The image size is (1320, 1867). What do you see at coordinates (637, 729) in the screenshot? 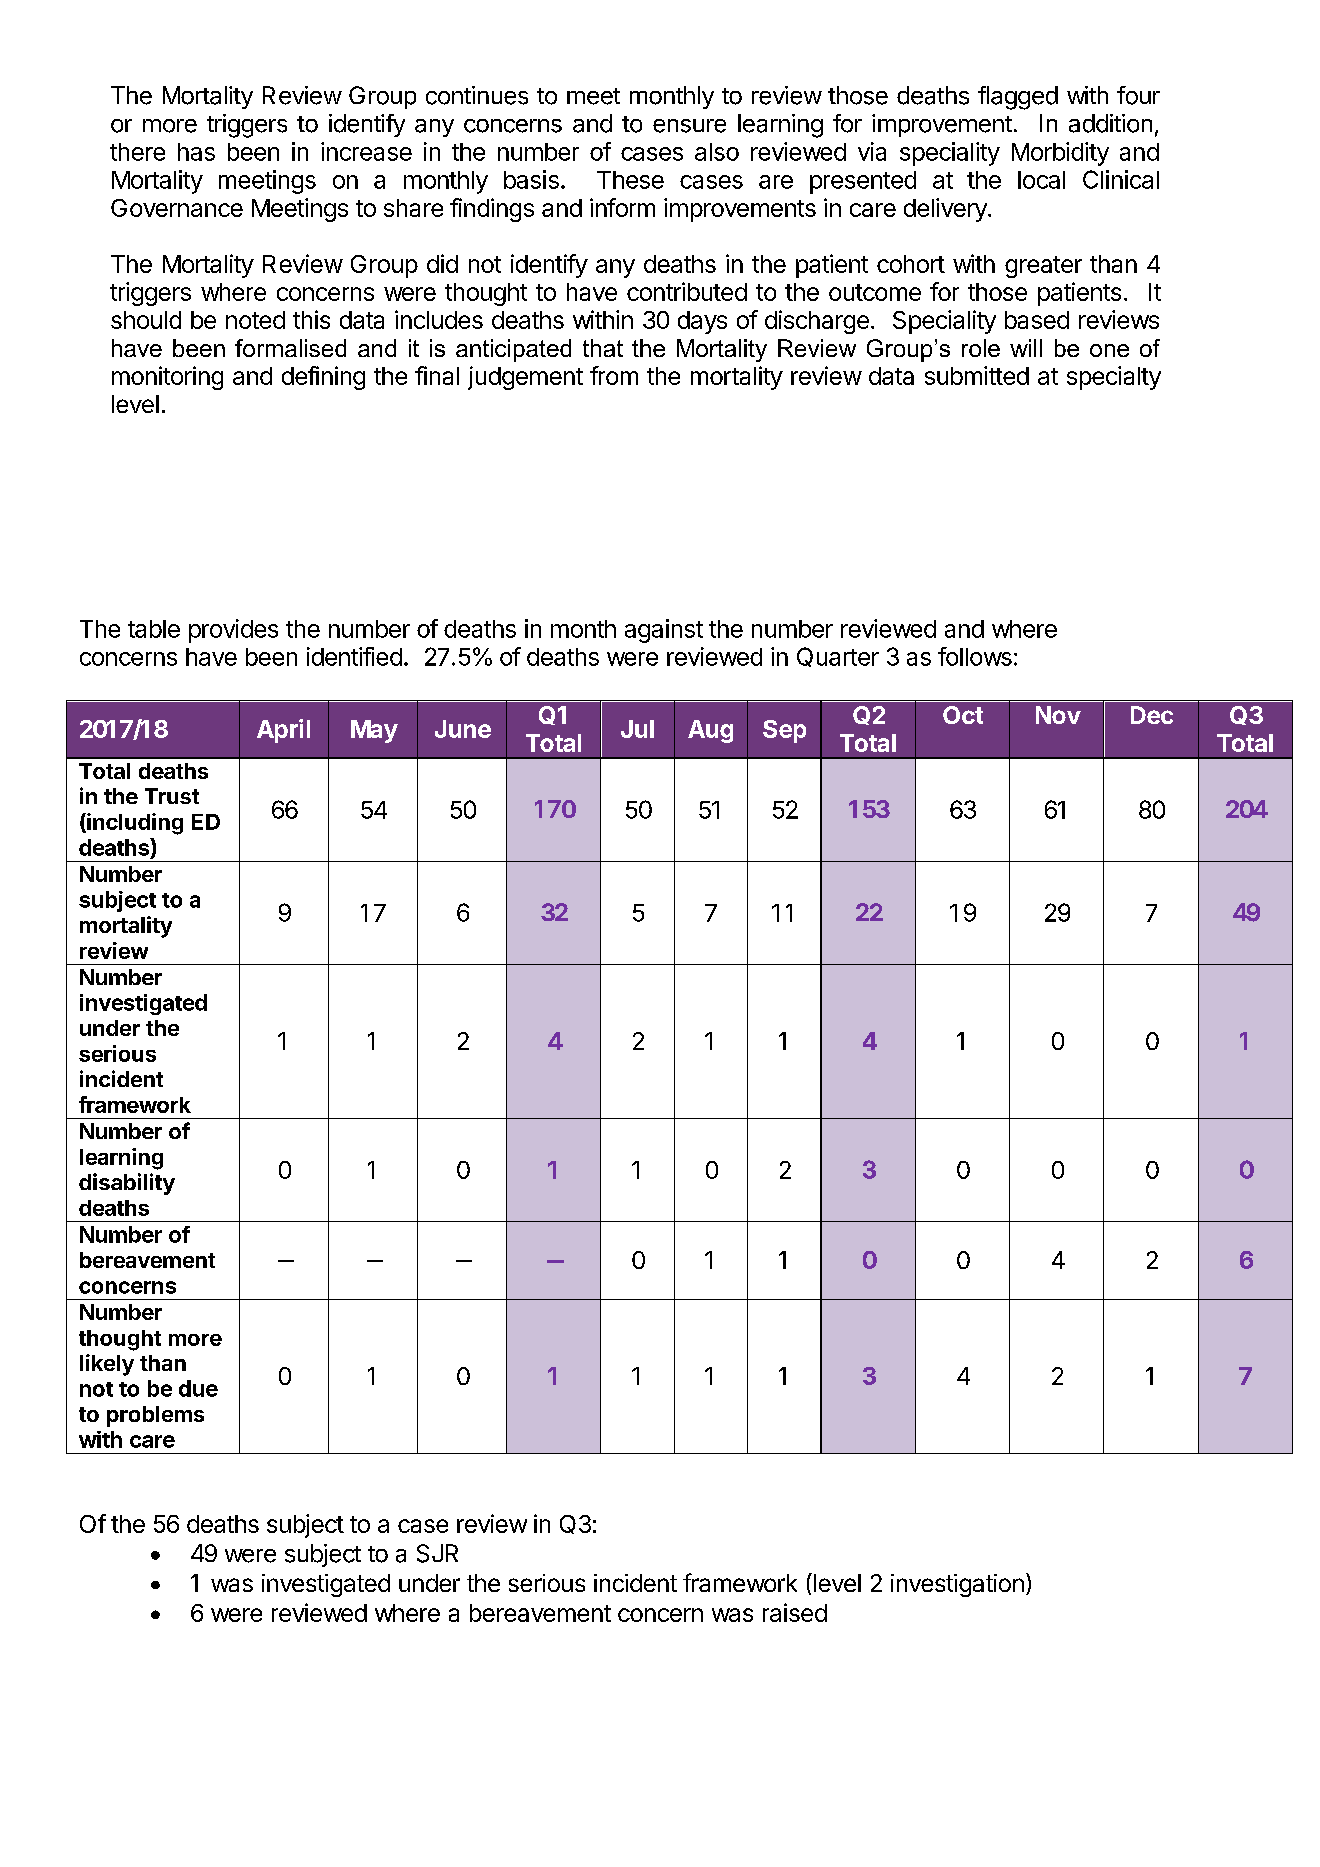
I see `Jul` at bounding box center [637, 729].
